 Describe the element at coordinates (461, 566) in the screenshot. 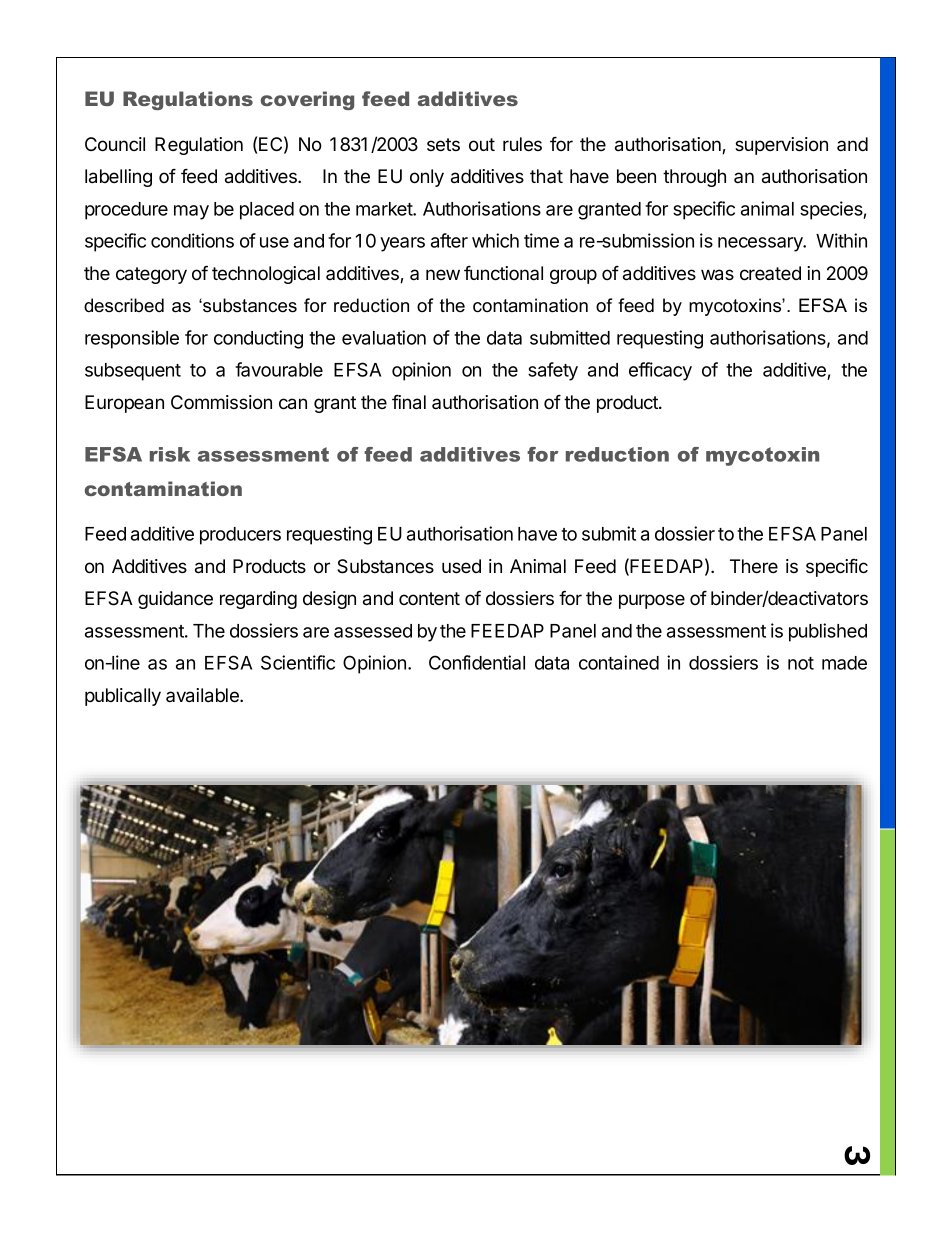

I see `used` at that location.
